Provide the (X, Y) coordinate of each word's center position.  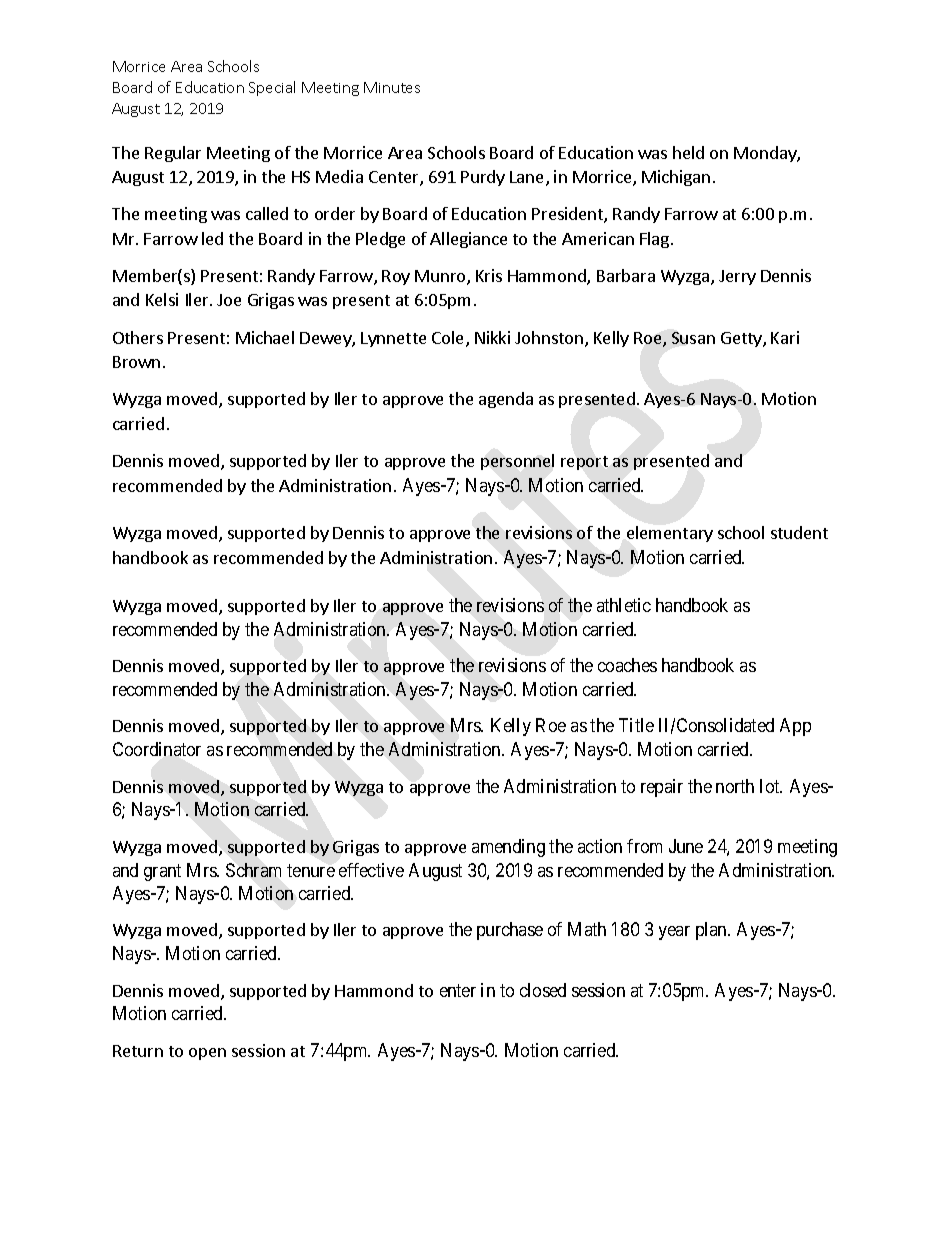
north (735, 786)
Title (636, 725)
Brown (136, 362)
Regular (173, 154)
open (207, 1054)
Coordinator (157, 749)
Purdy (483, 178)
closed (543, 990)
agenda (506, 400)
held (688, 152)
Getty (742, 339)
